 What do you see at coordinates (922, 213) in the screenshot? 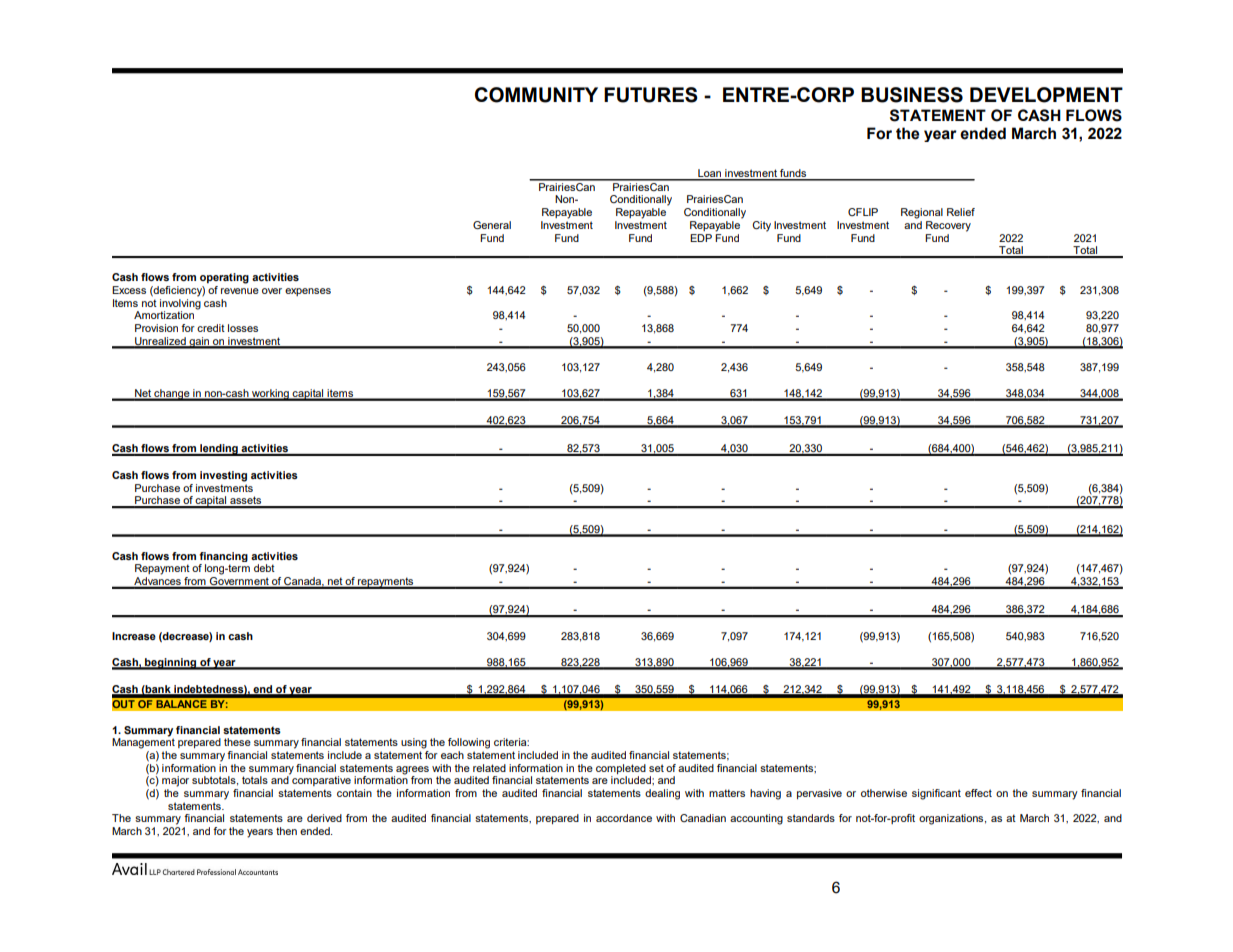
I see `Regional` at bounding box center [922, 213].
